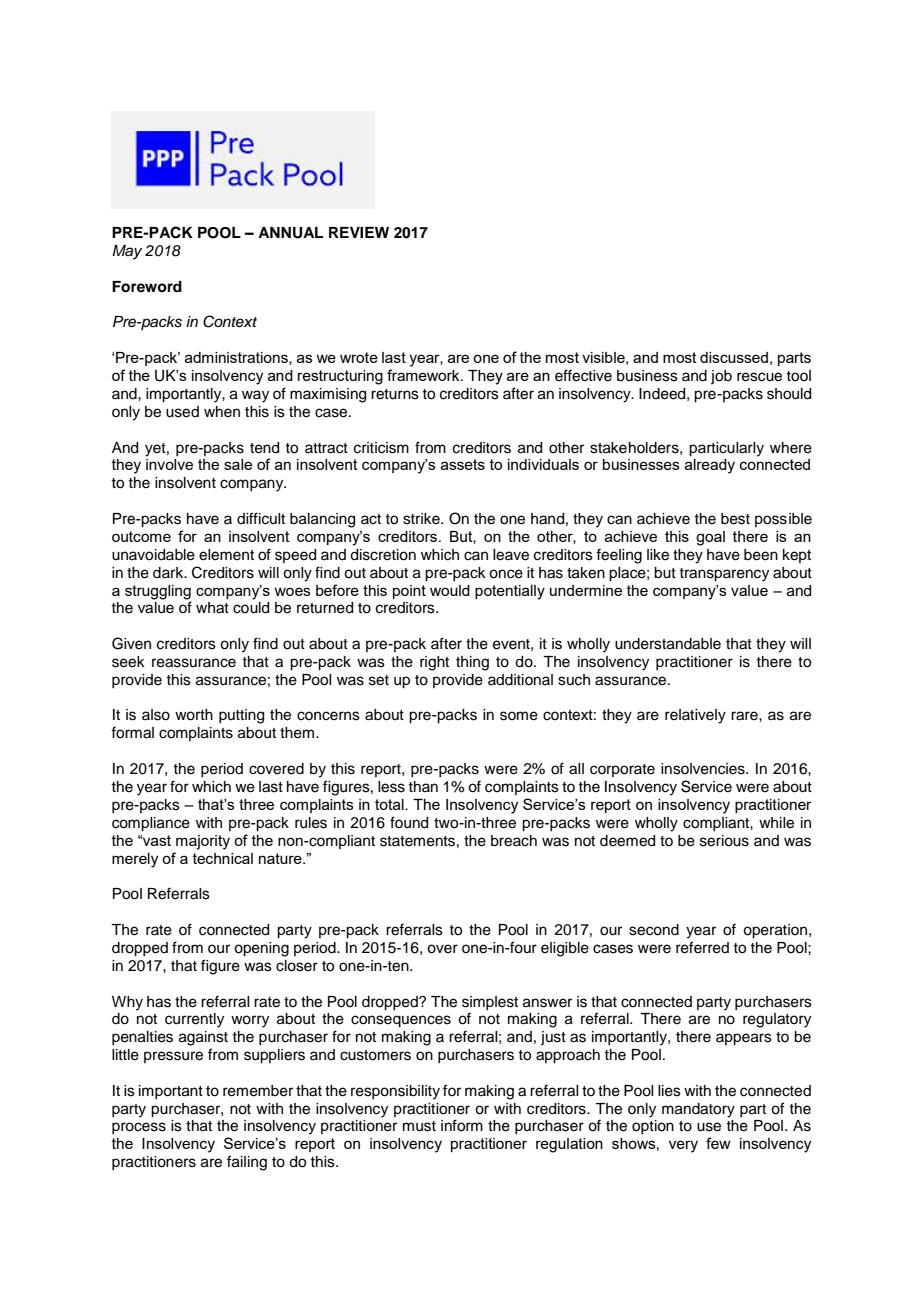 The height and width of the document is (1308, 924). What do you see at coordinates (462, 1125) in the document?
I see `inform` at bounding box center [462, 1125].
